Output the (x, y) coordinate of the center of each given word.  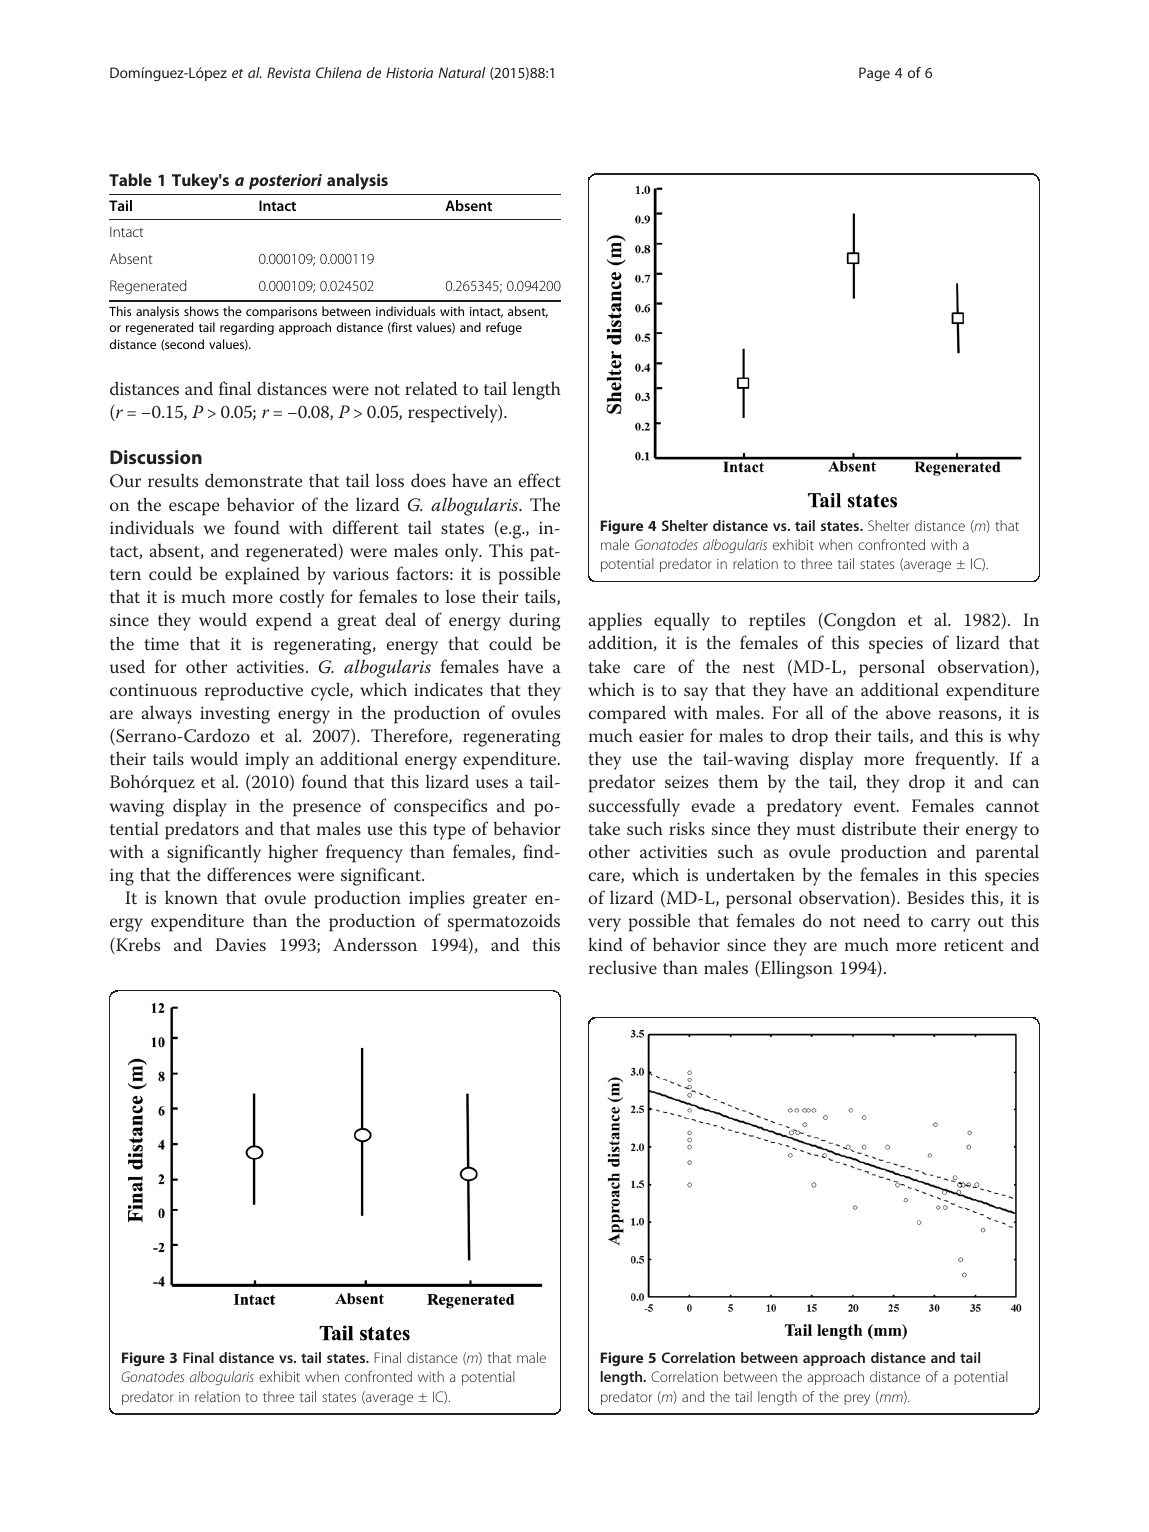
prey (857, 1399)
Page (874, 74)
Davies (240, 944)
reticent (974, 944)
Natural (462, 72)
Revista (289, 72)
